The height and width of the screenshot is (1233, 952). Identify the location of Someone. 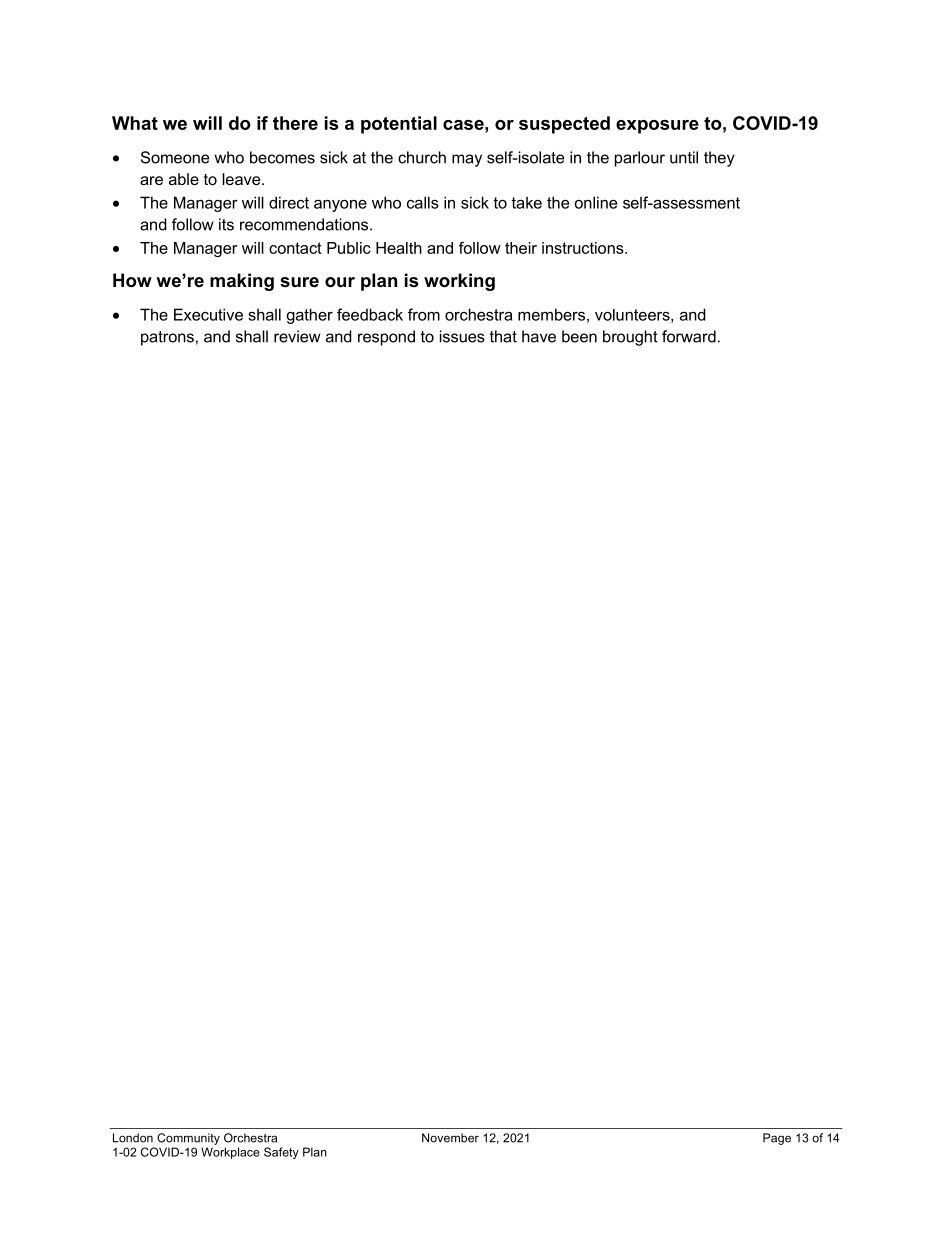
(175, 157).
